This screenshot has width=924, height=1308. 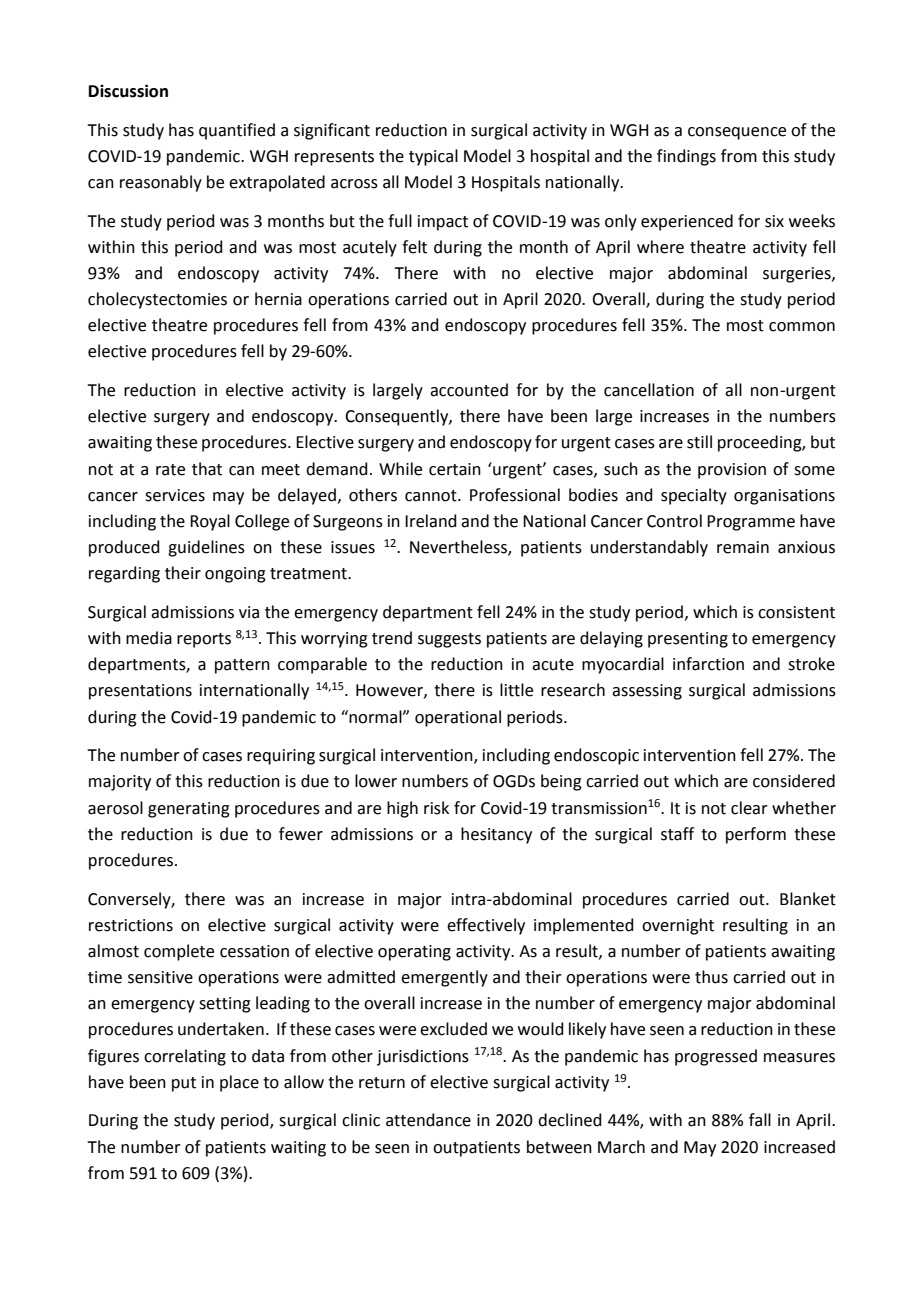 What do you see at coordinates (184, 1084) in the screenshot?
I see `put` at bounding box center [184, 1084].
